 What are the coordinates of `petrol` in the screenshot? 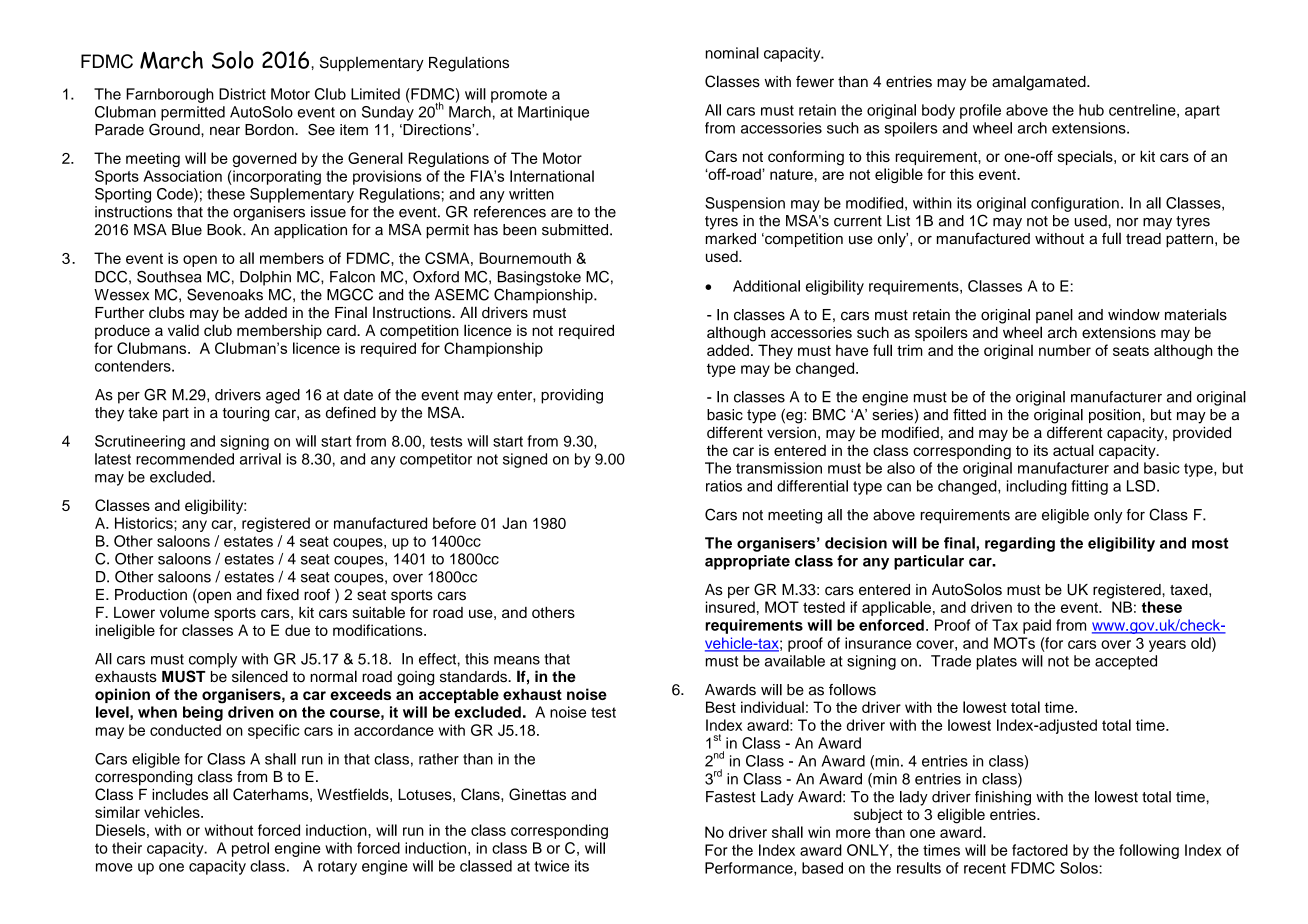 It's located at (250, 849).
